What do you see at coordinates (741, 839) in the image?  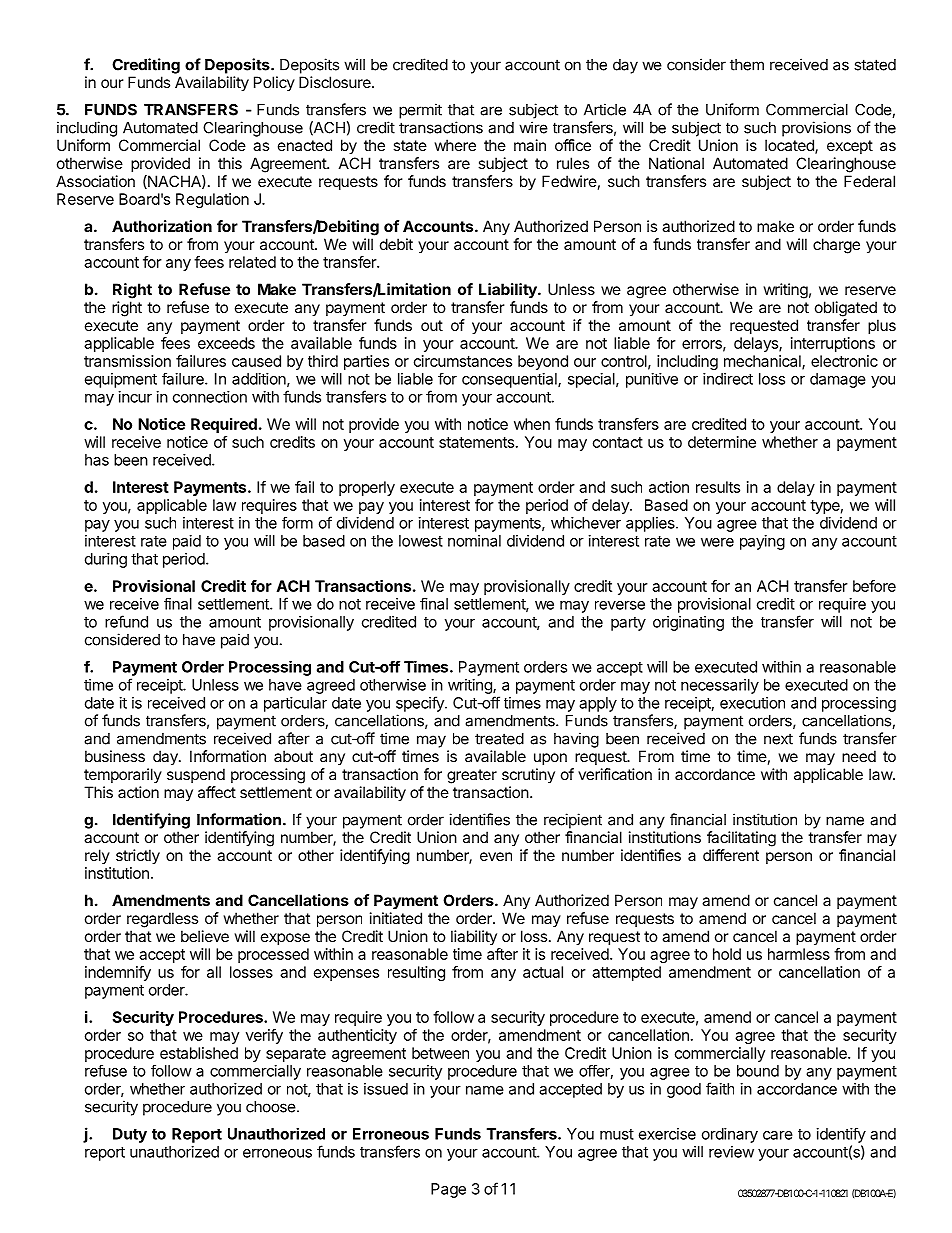 I see `facilitating` at bounding box center [741, 839].
